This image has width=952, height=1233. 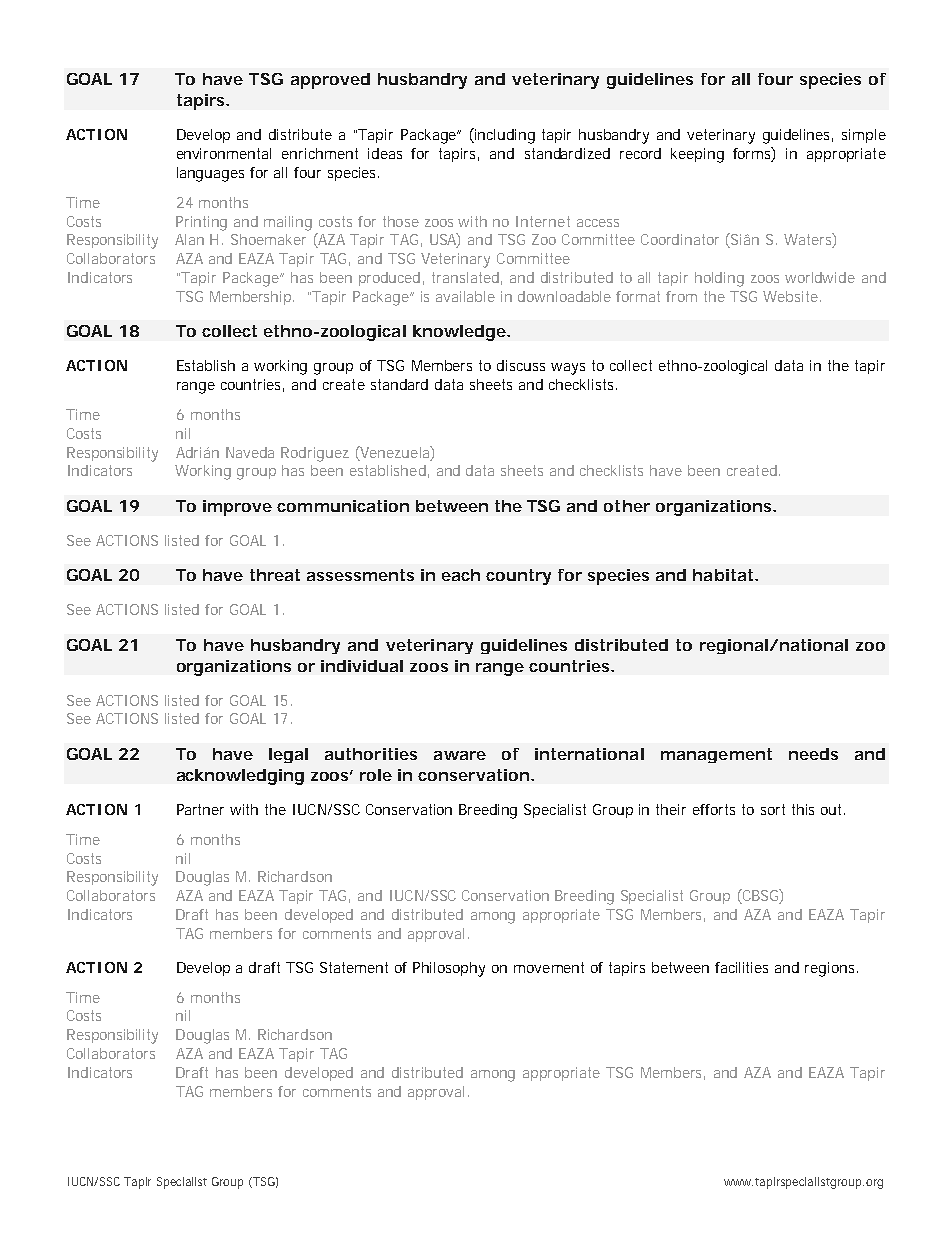 What do you see at coordinates (224, 153) in the image?
I see `environmental` at bounding box center [224, 153].
